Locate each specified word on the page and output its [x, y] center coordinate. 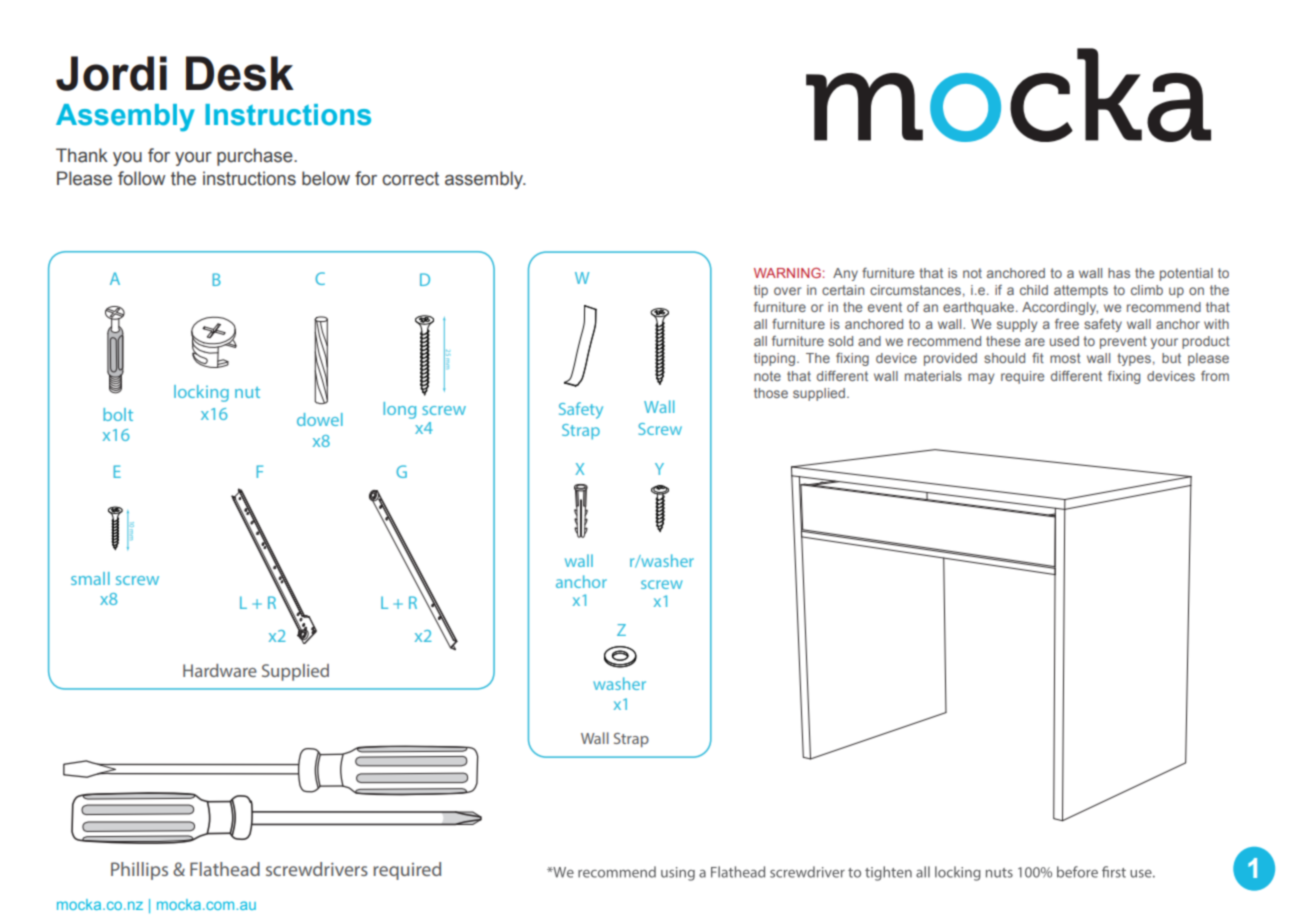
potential [1186, 274]
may [981, 378]
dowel [320, 419]
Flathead [225, 869]
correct [410, 179]
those [771, 393]
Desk [240, 73]
